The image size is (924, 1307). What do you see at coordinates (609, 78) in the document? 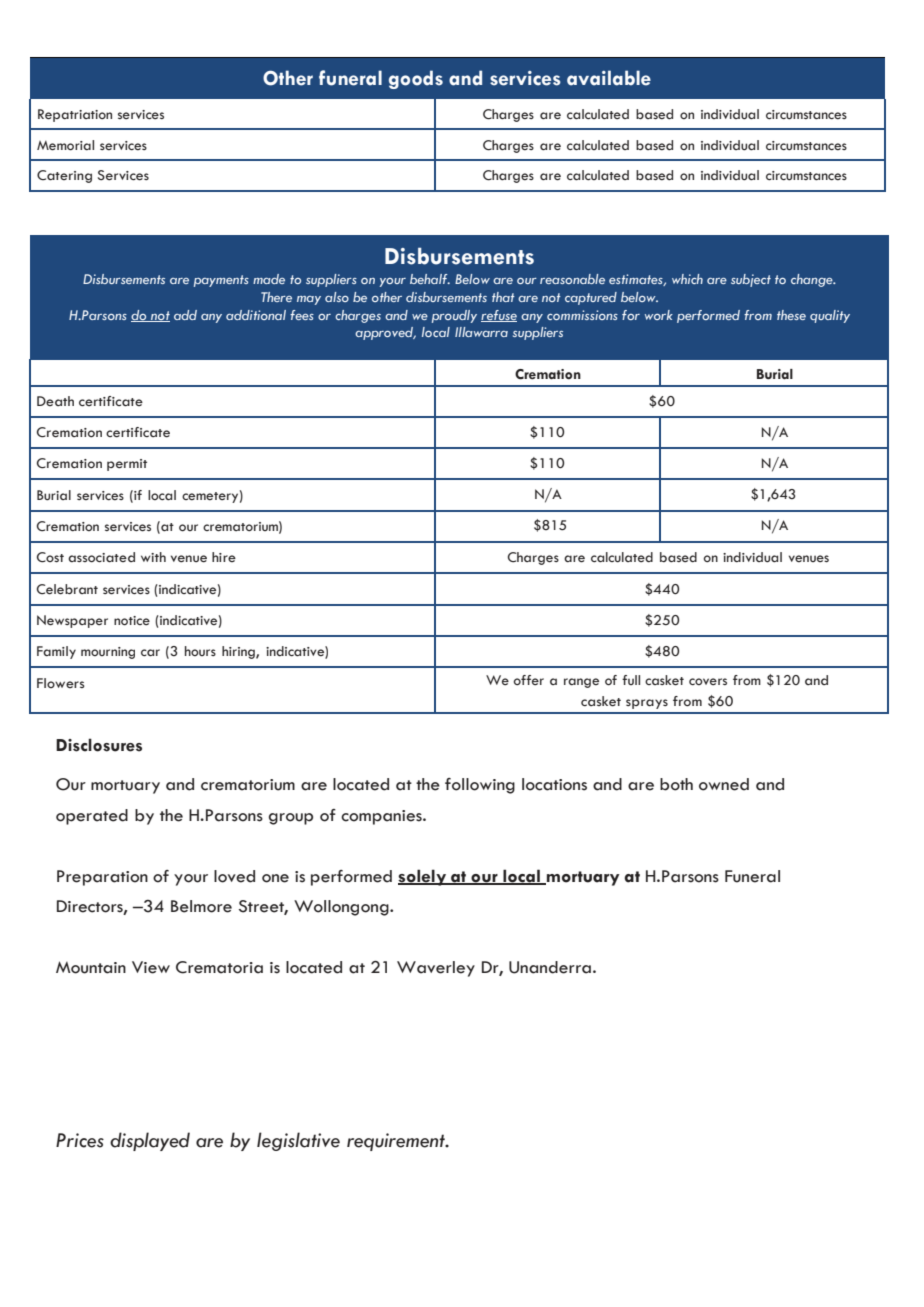
I see `available` at bounding box center [609, 78].
